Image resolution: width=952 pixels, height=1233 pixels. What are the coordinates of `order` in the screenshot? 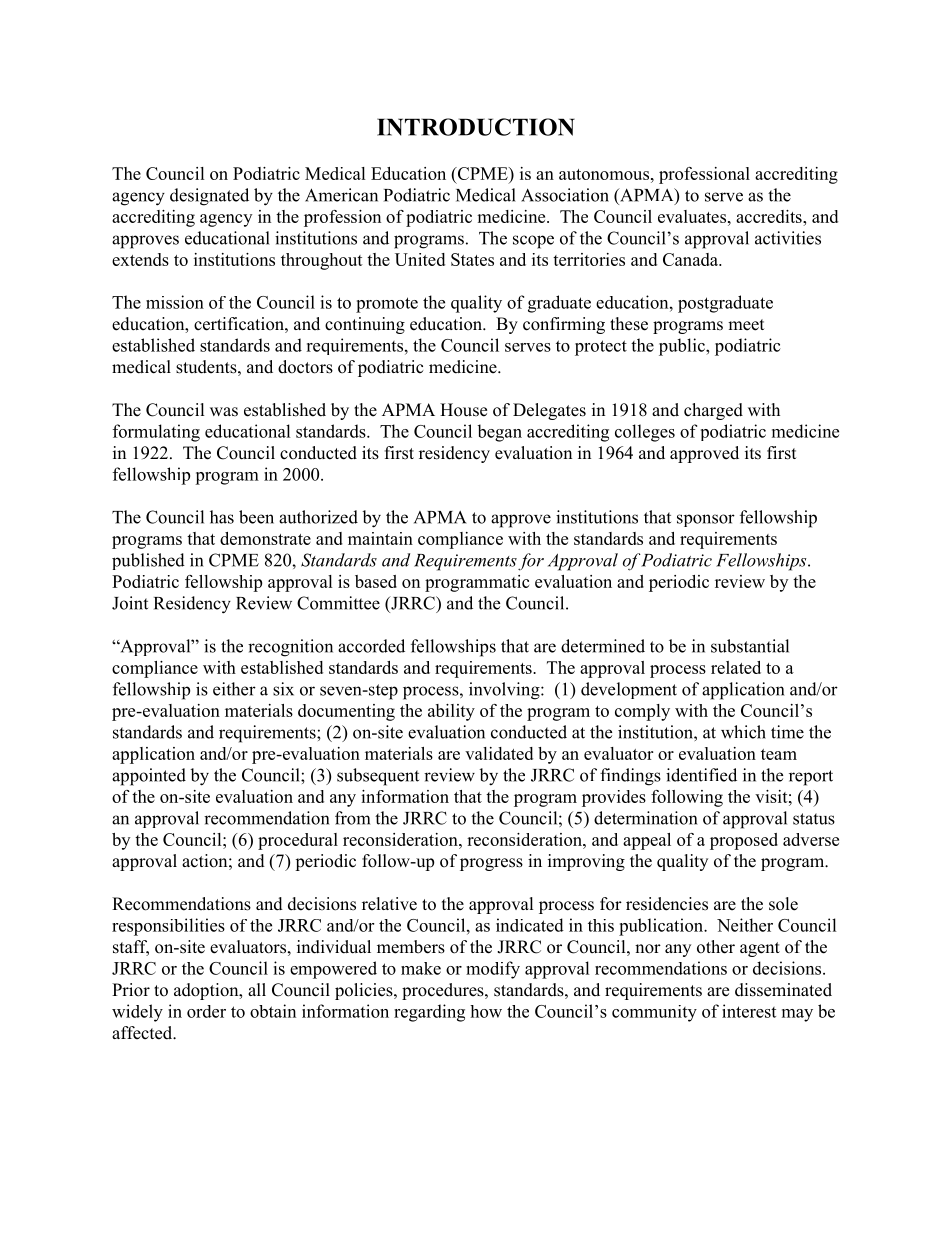 It's located at (206, 1011).
